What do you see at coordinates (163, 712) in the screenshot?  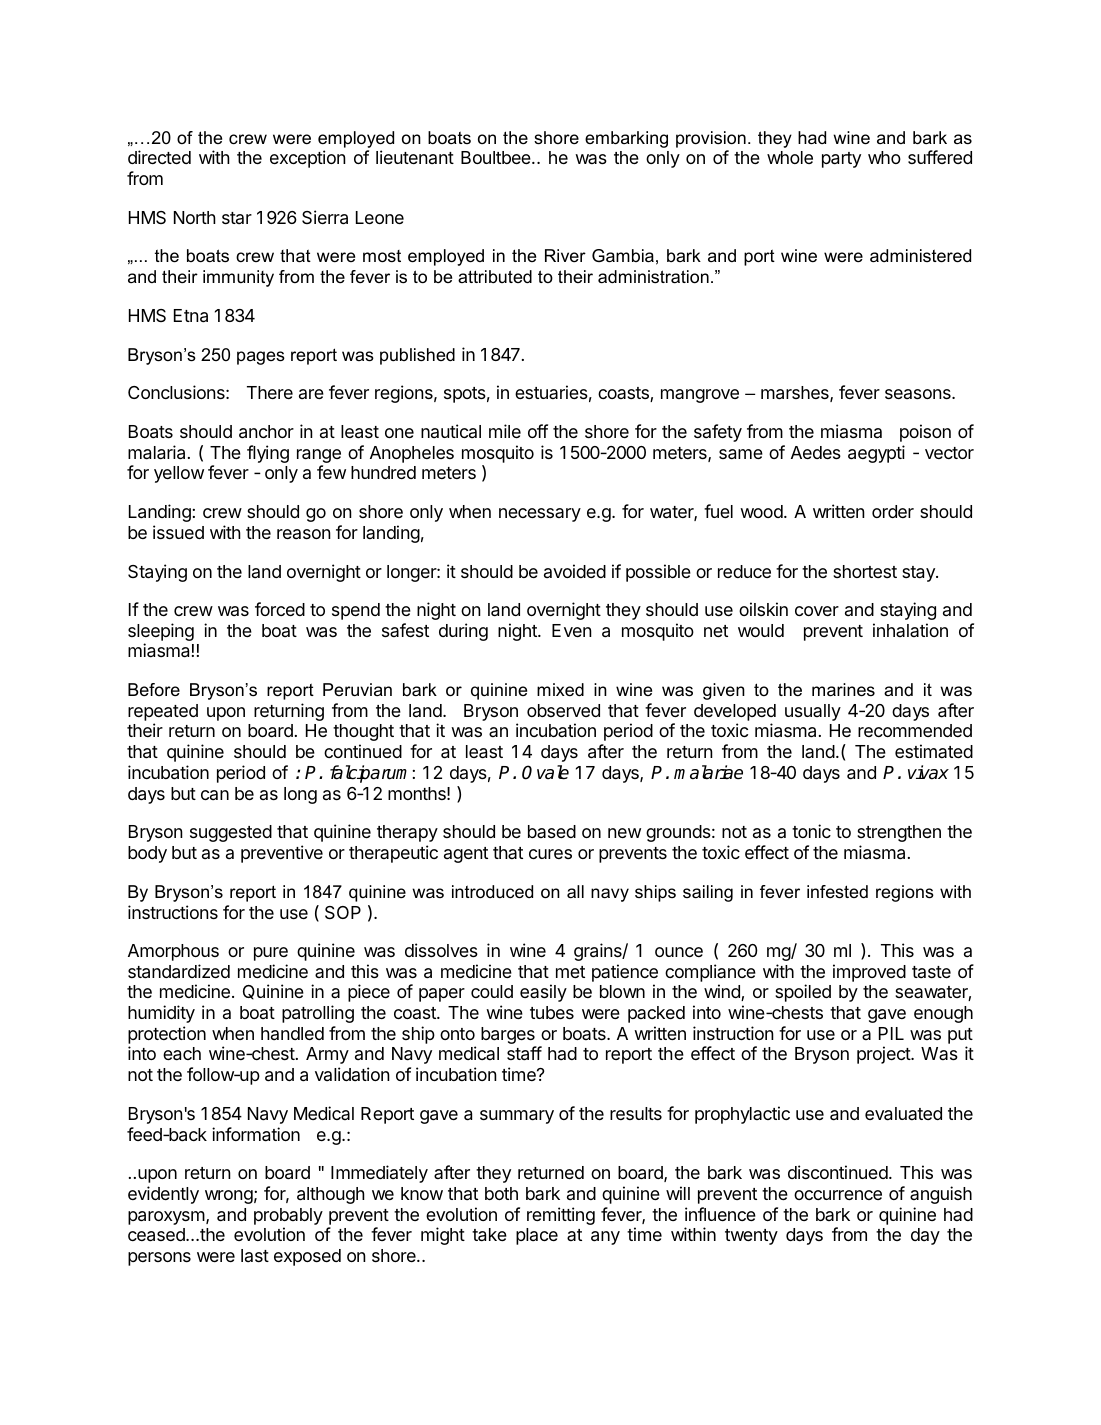 I see `repeated` at bounding box center [163, 712].
